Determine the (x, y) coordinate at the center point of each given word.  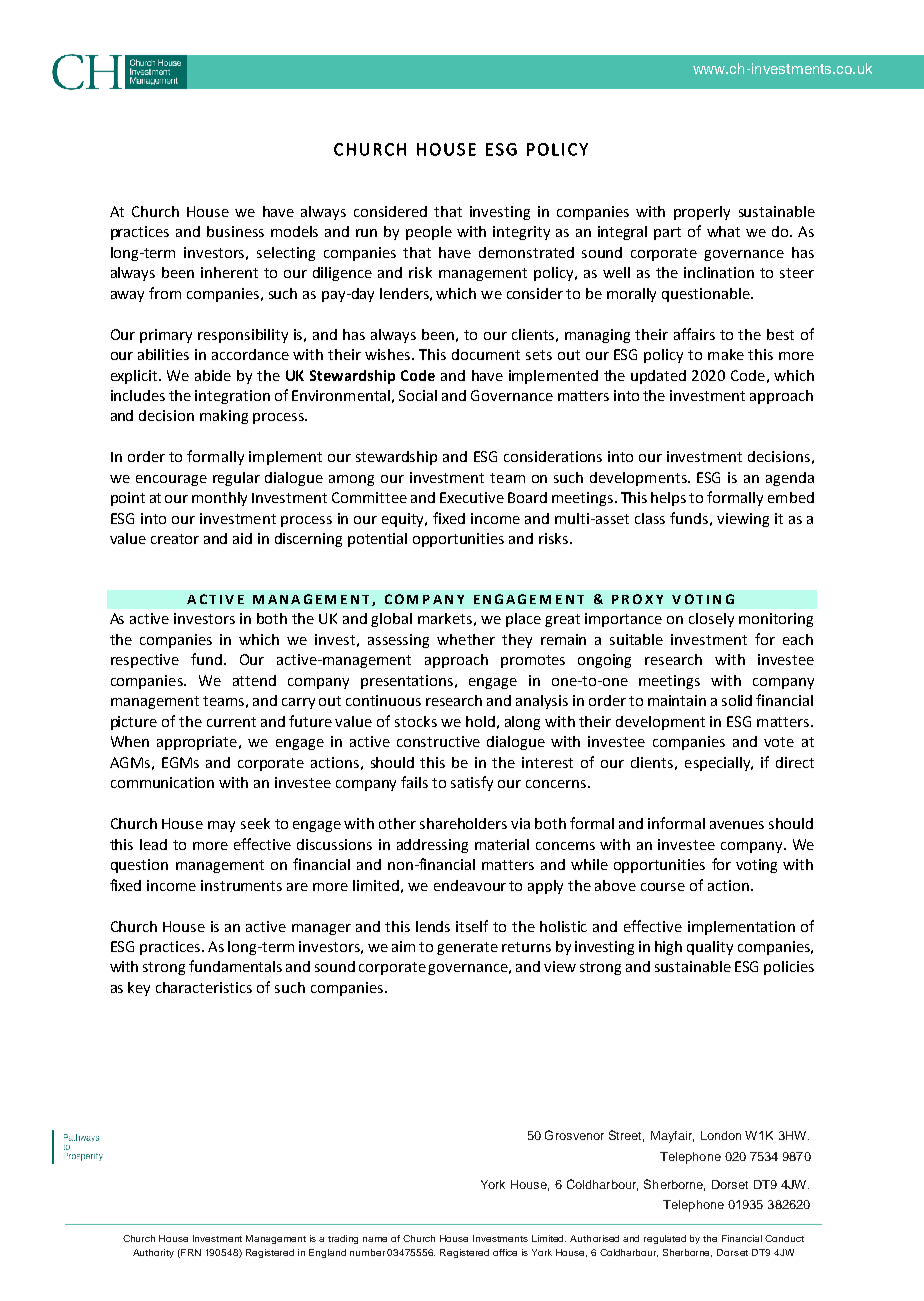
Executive (472, 497)
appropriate (197, 743)
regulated (665, 1239)
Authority (153, 1253)
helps (668, 499)
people (429, 233)
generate (467, 948)
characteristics (204, 987)
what (723, 231)
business (235, 231)
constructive (438, 741)
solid (737, 700)
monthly (219, 499)
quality (710, 948)
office (505, 1252)
